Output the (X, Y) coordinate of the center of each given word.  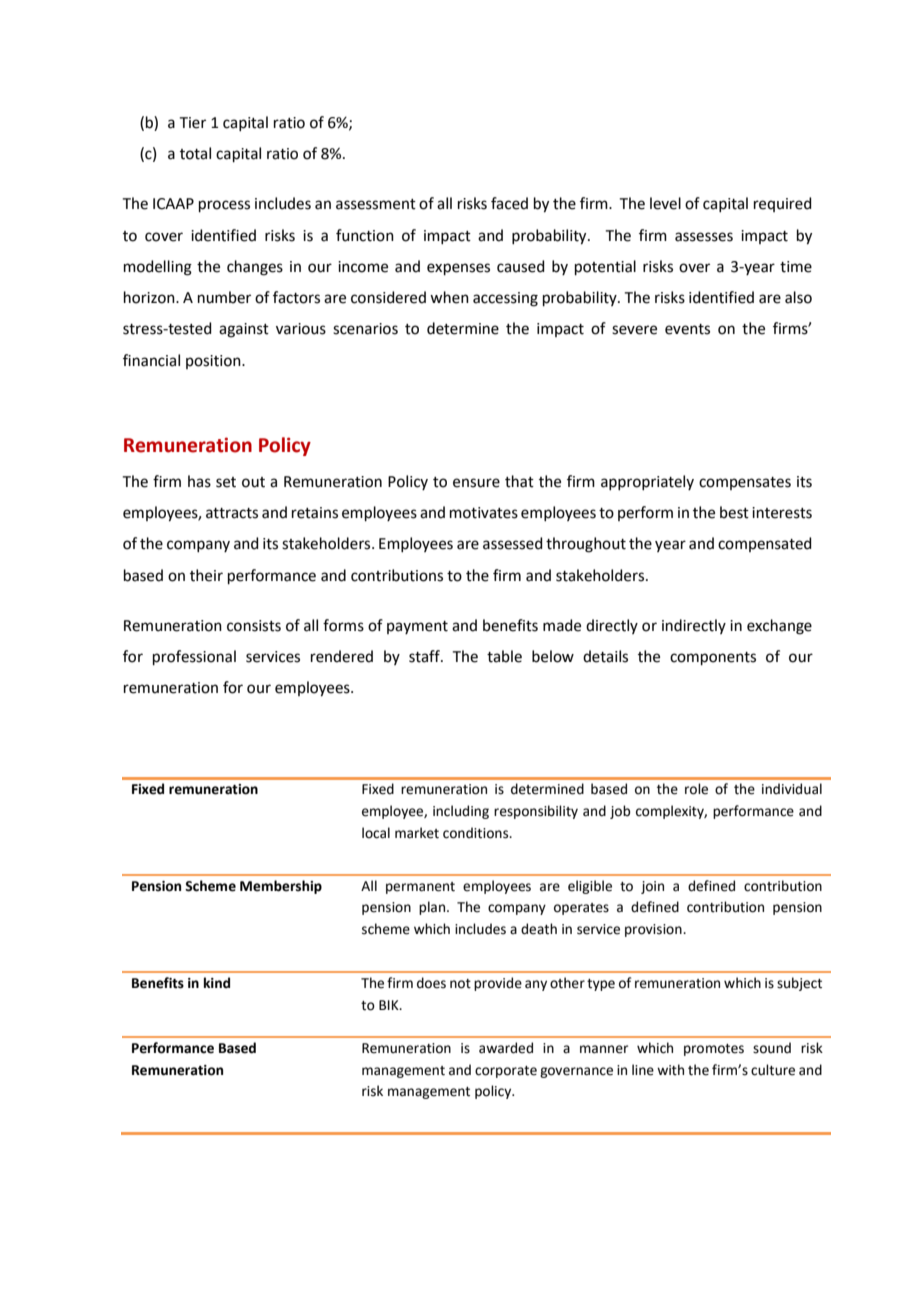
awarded (506, 1048)
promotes (714, 1050)
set (226, 482)
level (665, 203)
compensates (745, 483)
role (696, 789)
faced (509, 203)
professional (194, 657)
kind (217, 982)
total (195, 153)
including (461, 812)
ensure (476, 483)
